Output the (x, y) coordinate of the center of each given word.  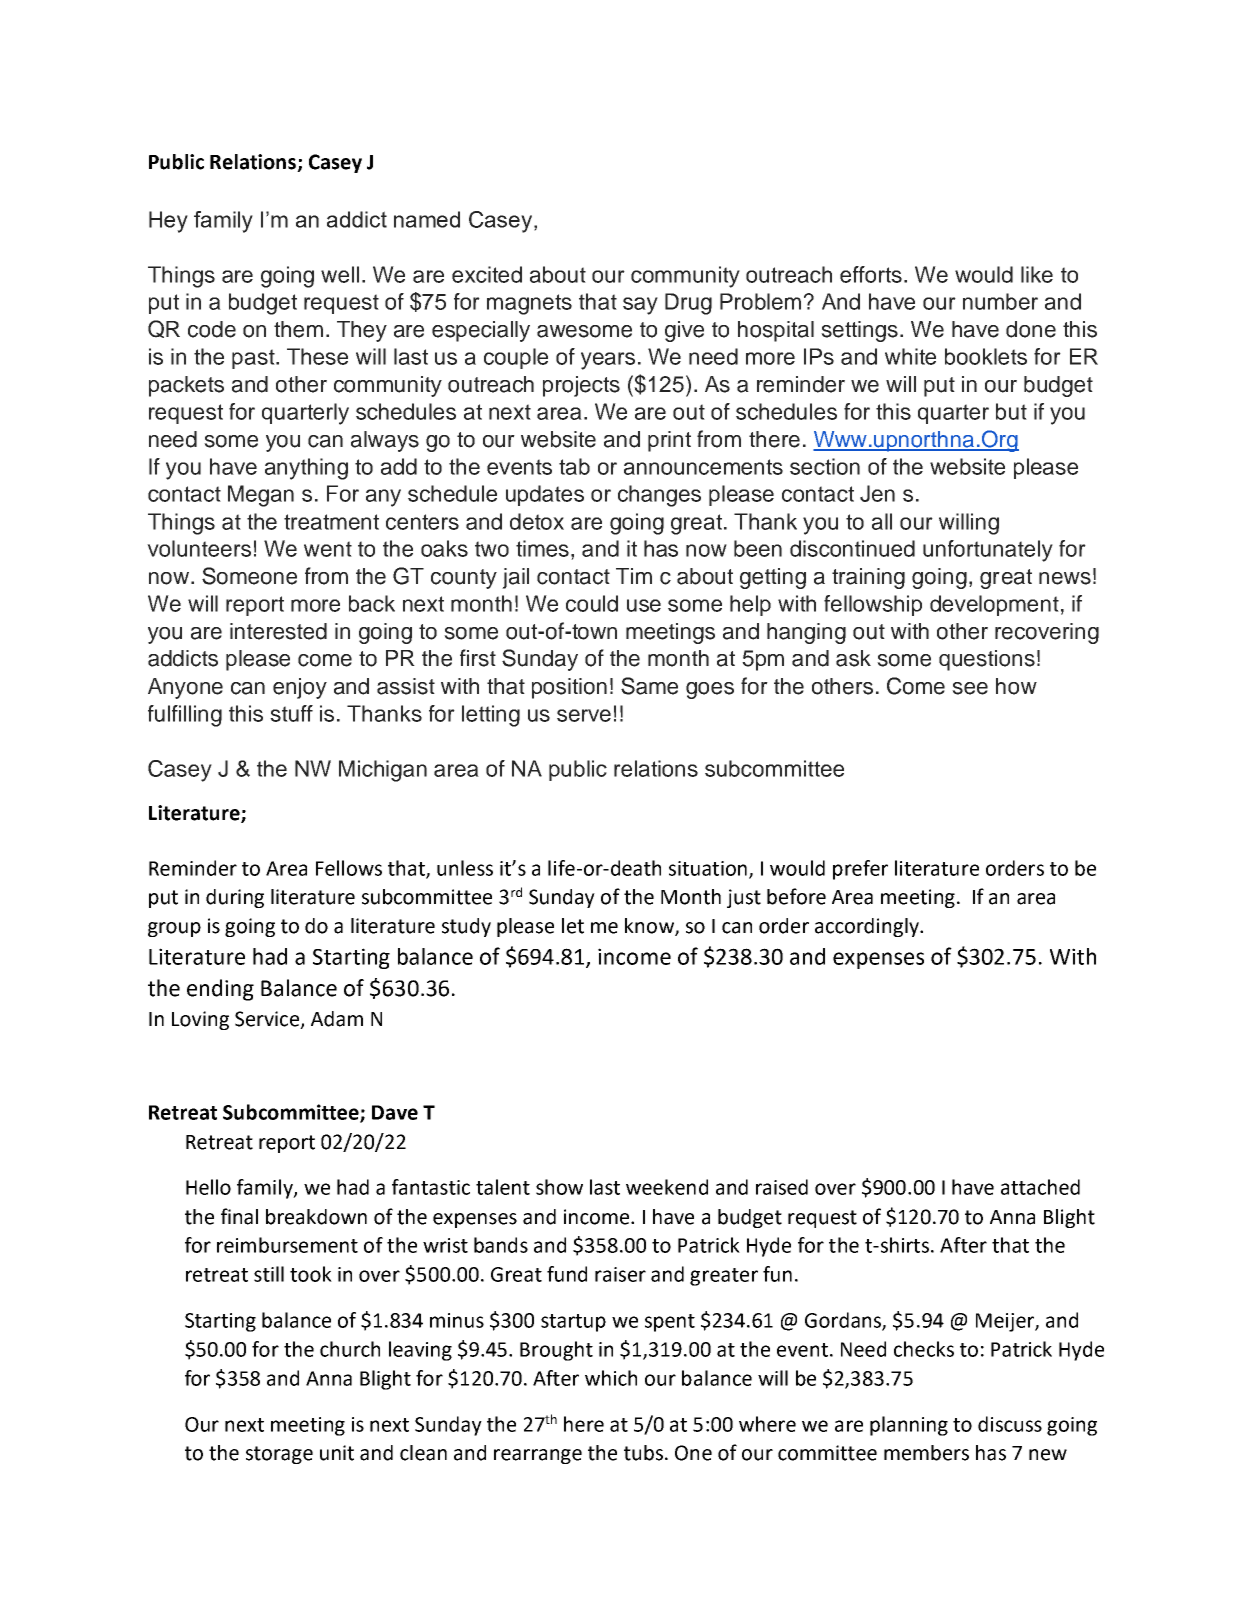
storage (279, 1455)
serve (584, 715)
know (650, 927)
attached (1040, 1187)
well (340, 274)
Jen (877, 493)
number (1000, 301)
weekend (667, 1187)
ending (220, 990)
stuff (291, 713)
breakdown (316, 1217)
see (970, 688)
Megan (261, 496)
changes (659, 496)
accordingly (868, 927)
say (640, 306)
